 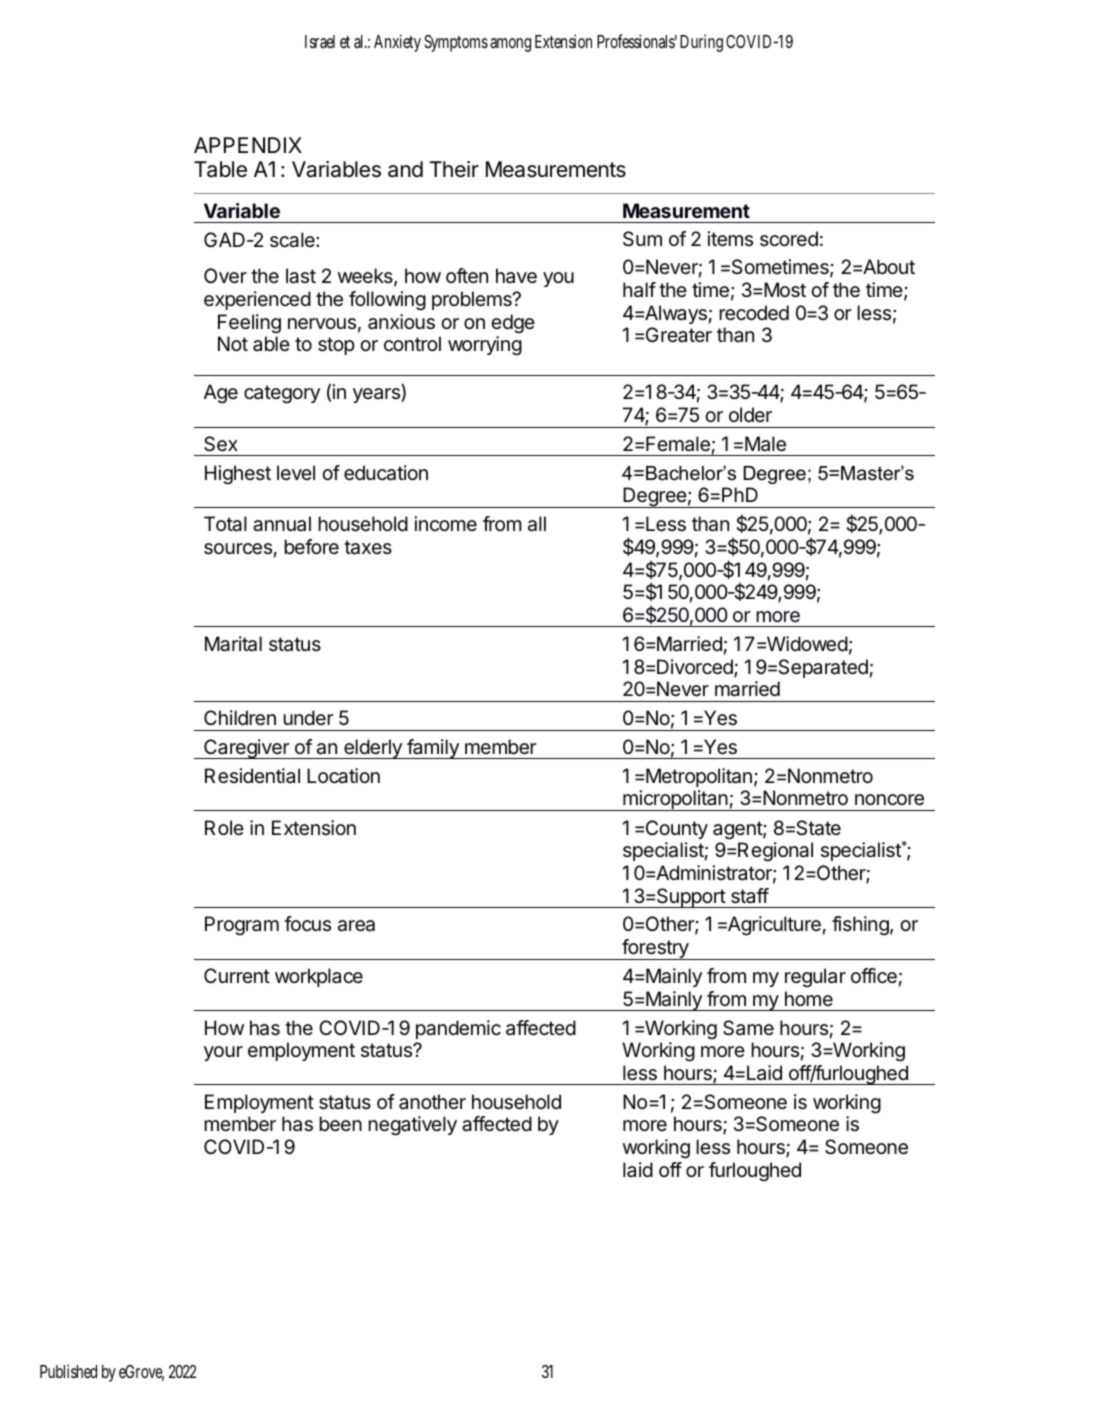 I want to click on Symptoms, so click(x=456, y=43).
